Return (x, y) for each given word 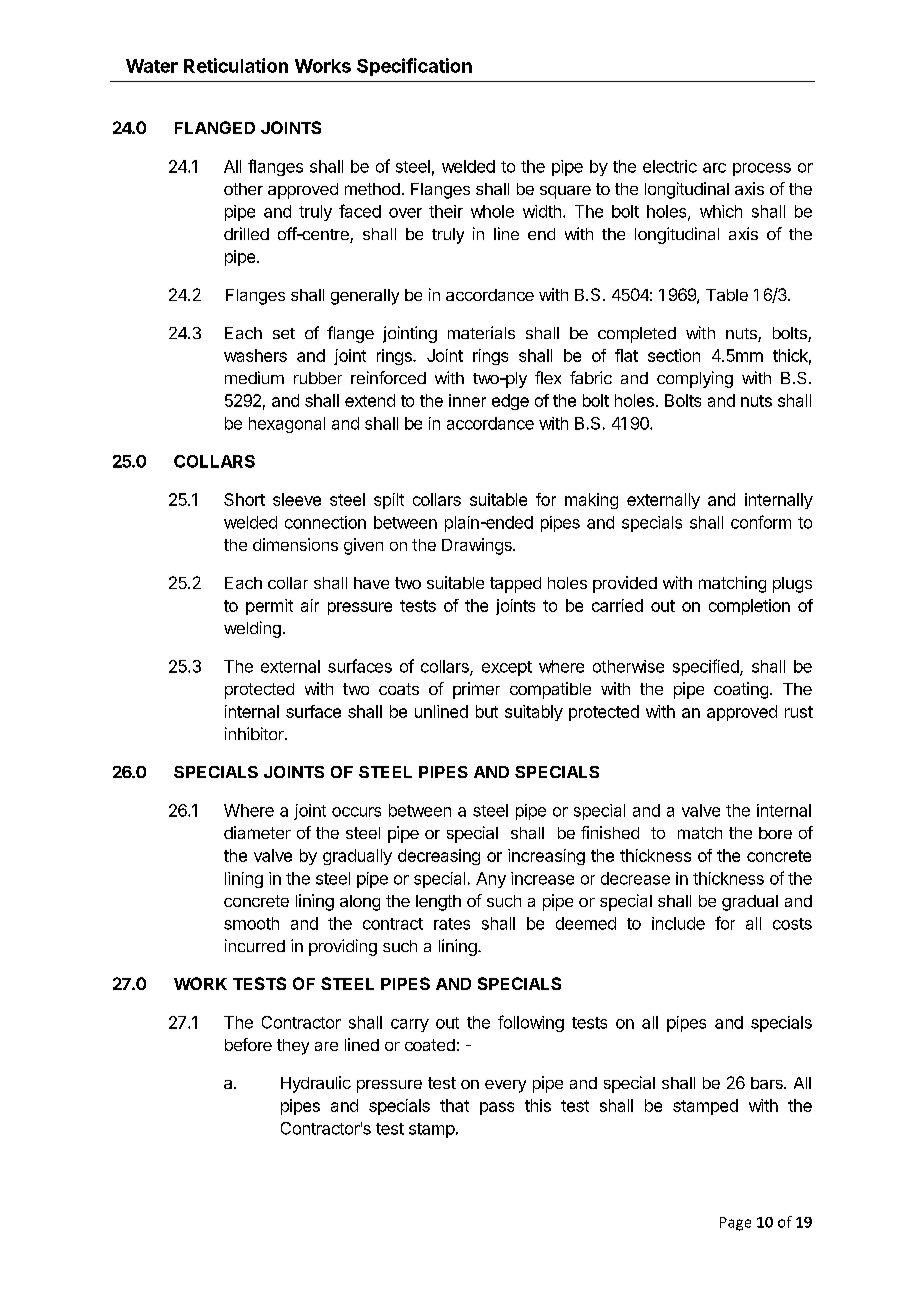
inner (467, 400)
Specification (414, 67)
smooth (251, 923)
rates (452, 924)
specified (707, 667)
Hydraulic (316, 1084)
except (507, 668)
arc (714, 168)
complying (695, 379)
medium (254, 377)
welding (252, 629)
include (678, 923)
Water (152, 66)
